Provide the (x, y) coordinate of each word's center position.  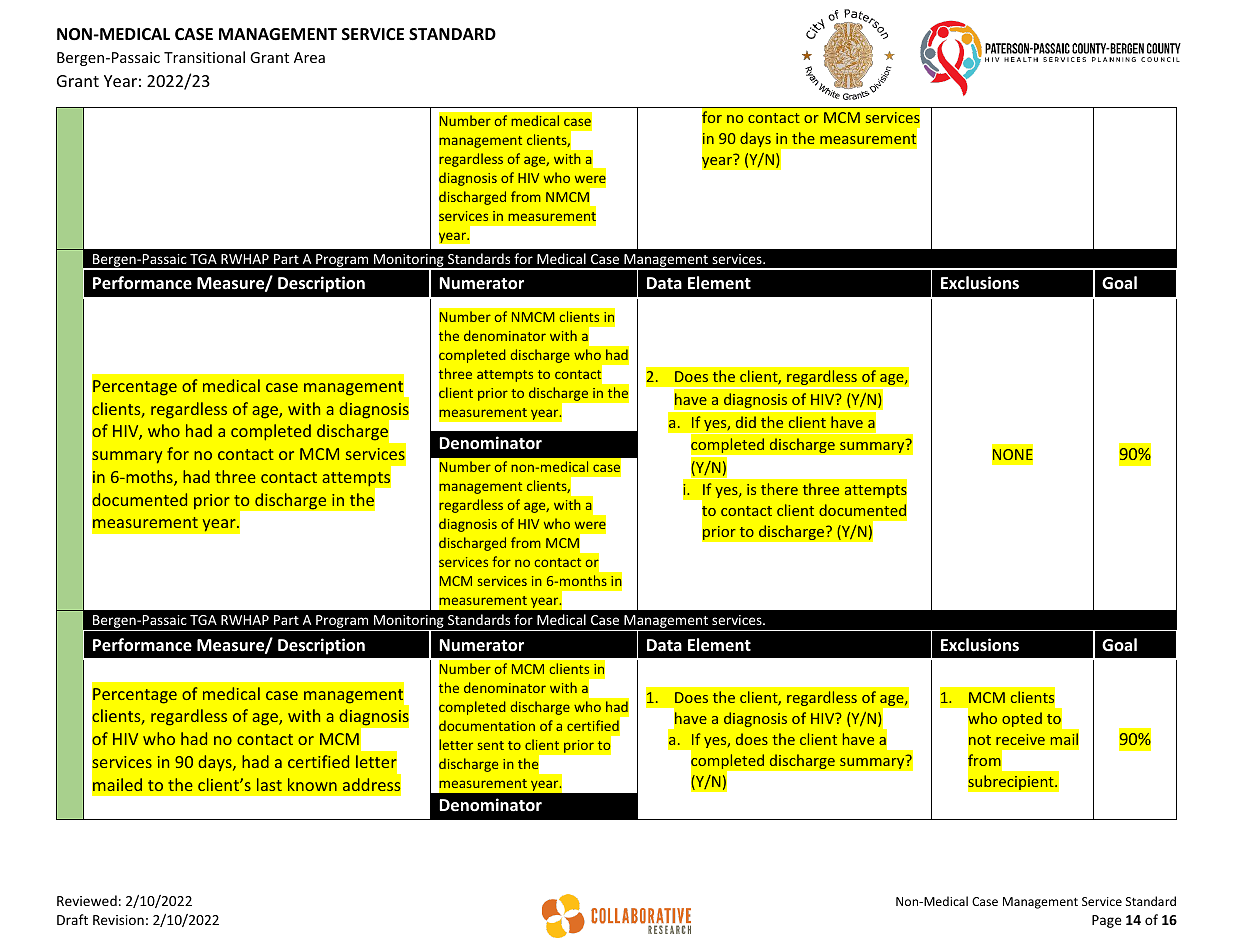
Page (1107, 921)
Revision (118, 920)
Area (309, 57)
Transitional (204, 57)
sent (491, 745)
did (746, 422)
